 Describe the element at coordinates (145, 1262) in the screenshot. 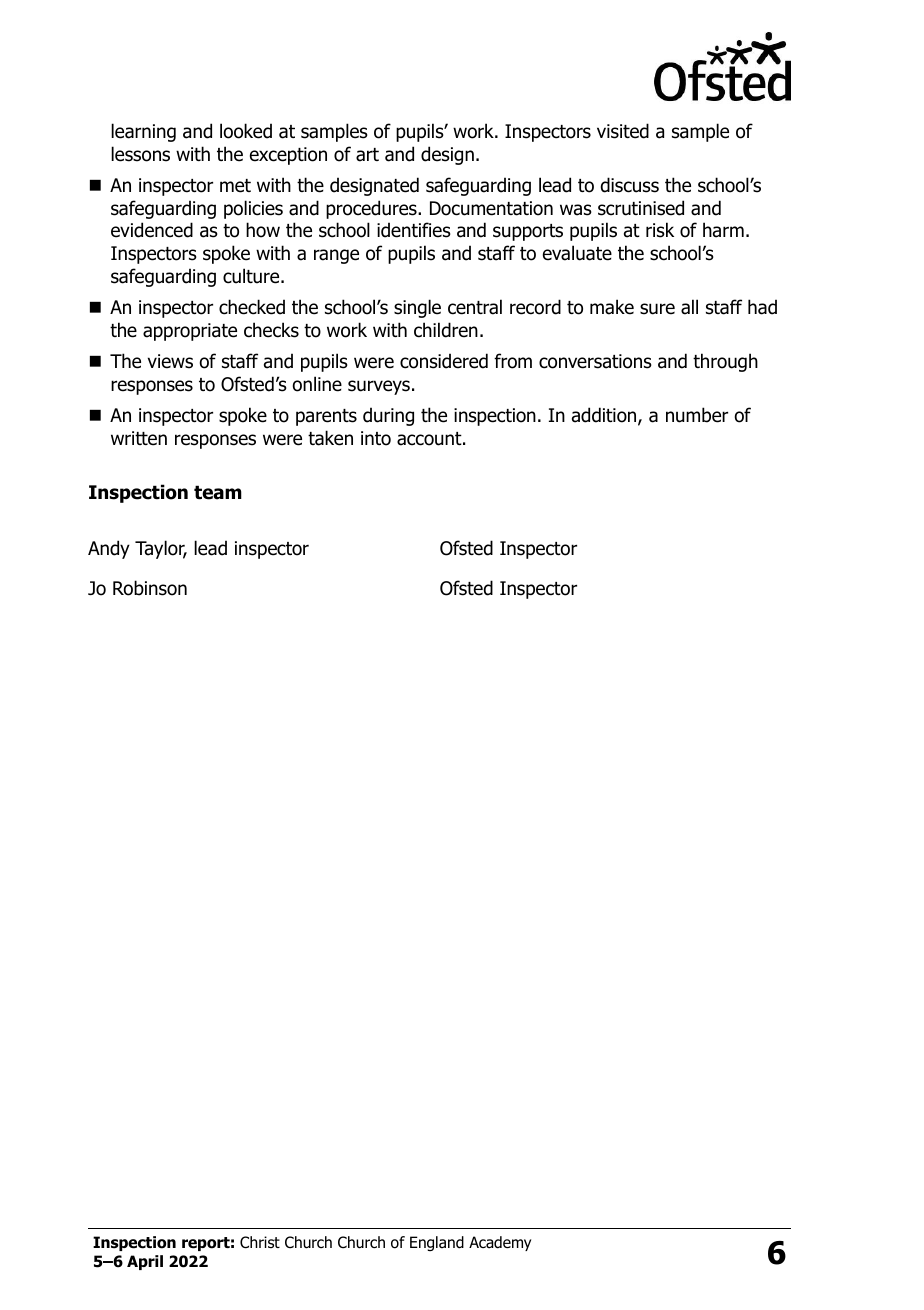

I see `April` at that location.
